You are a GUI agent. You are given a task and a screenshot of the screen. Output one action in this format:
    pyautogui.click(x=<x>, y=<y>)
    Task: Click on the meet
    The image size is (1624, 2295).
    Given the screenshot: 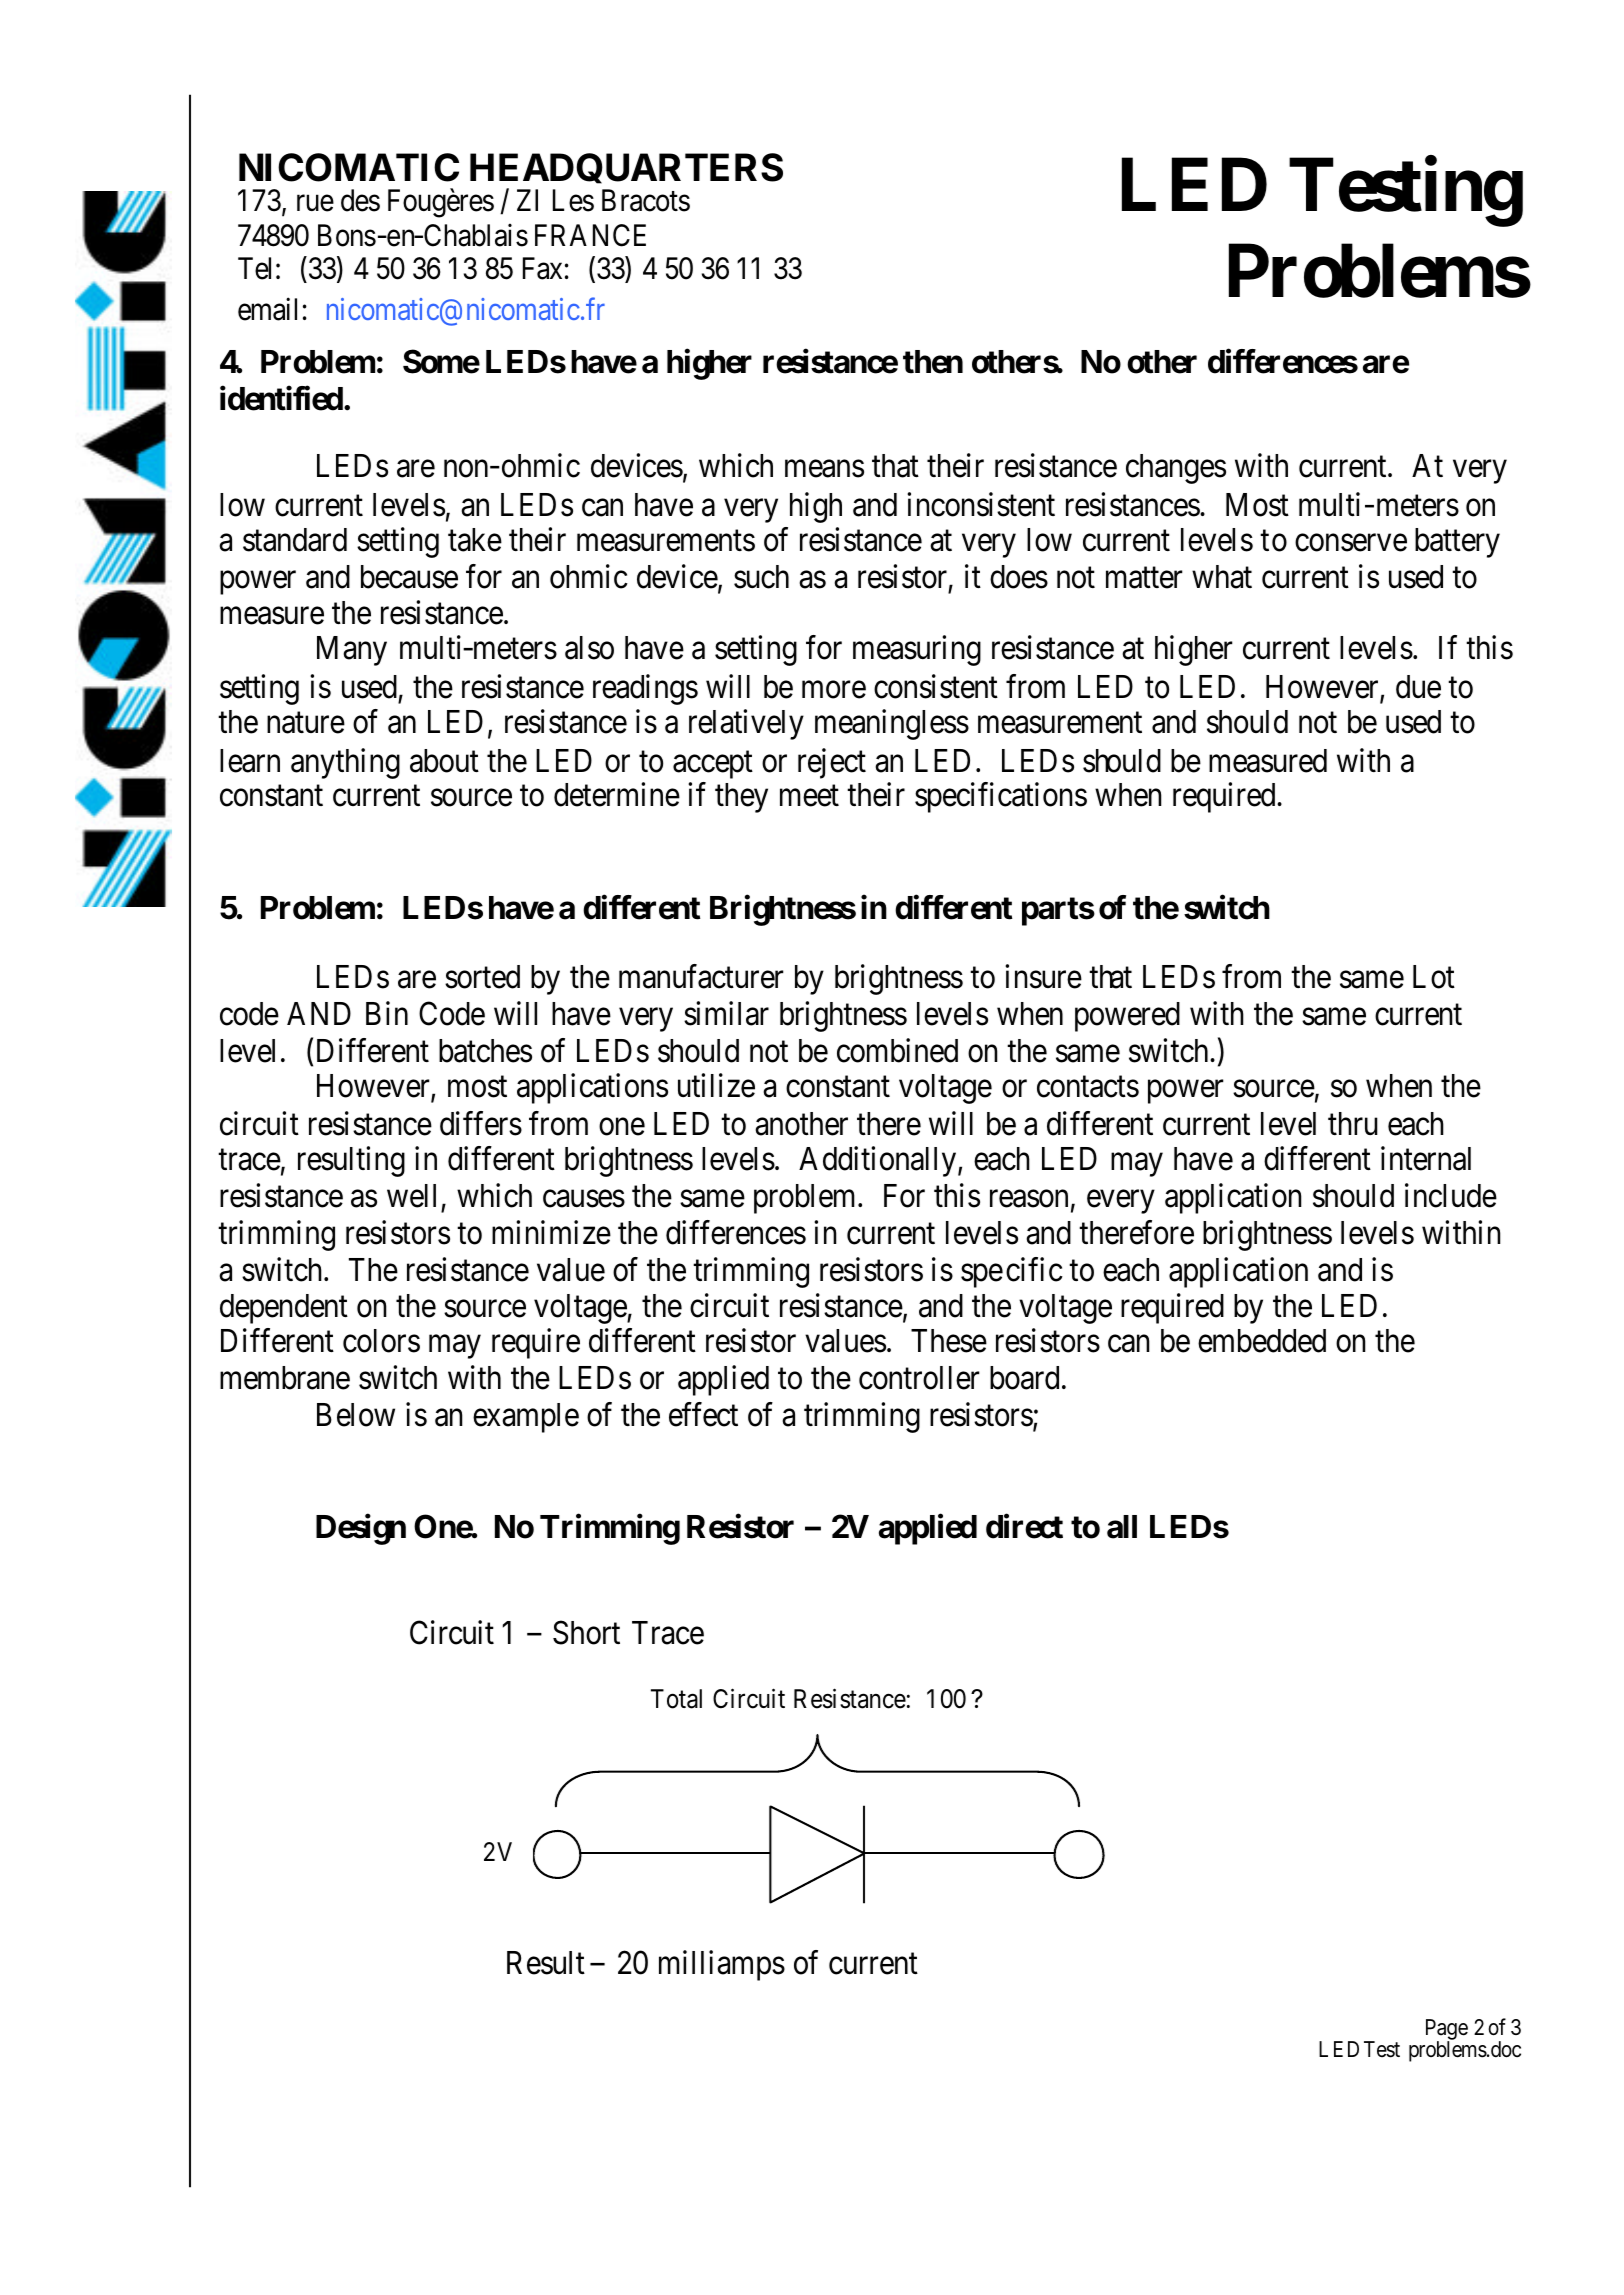 What is the action you would take?
    pyautogui.click(x=809, y=796)
